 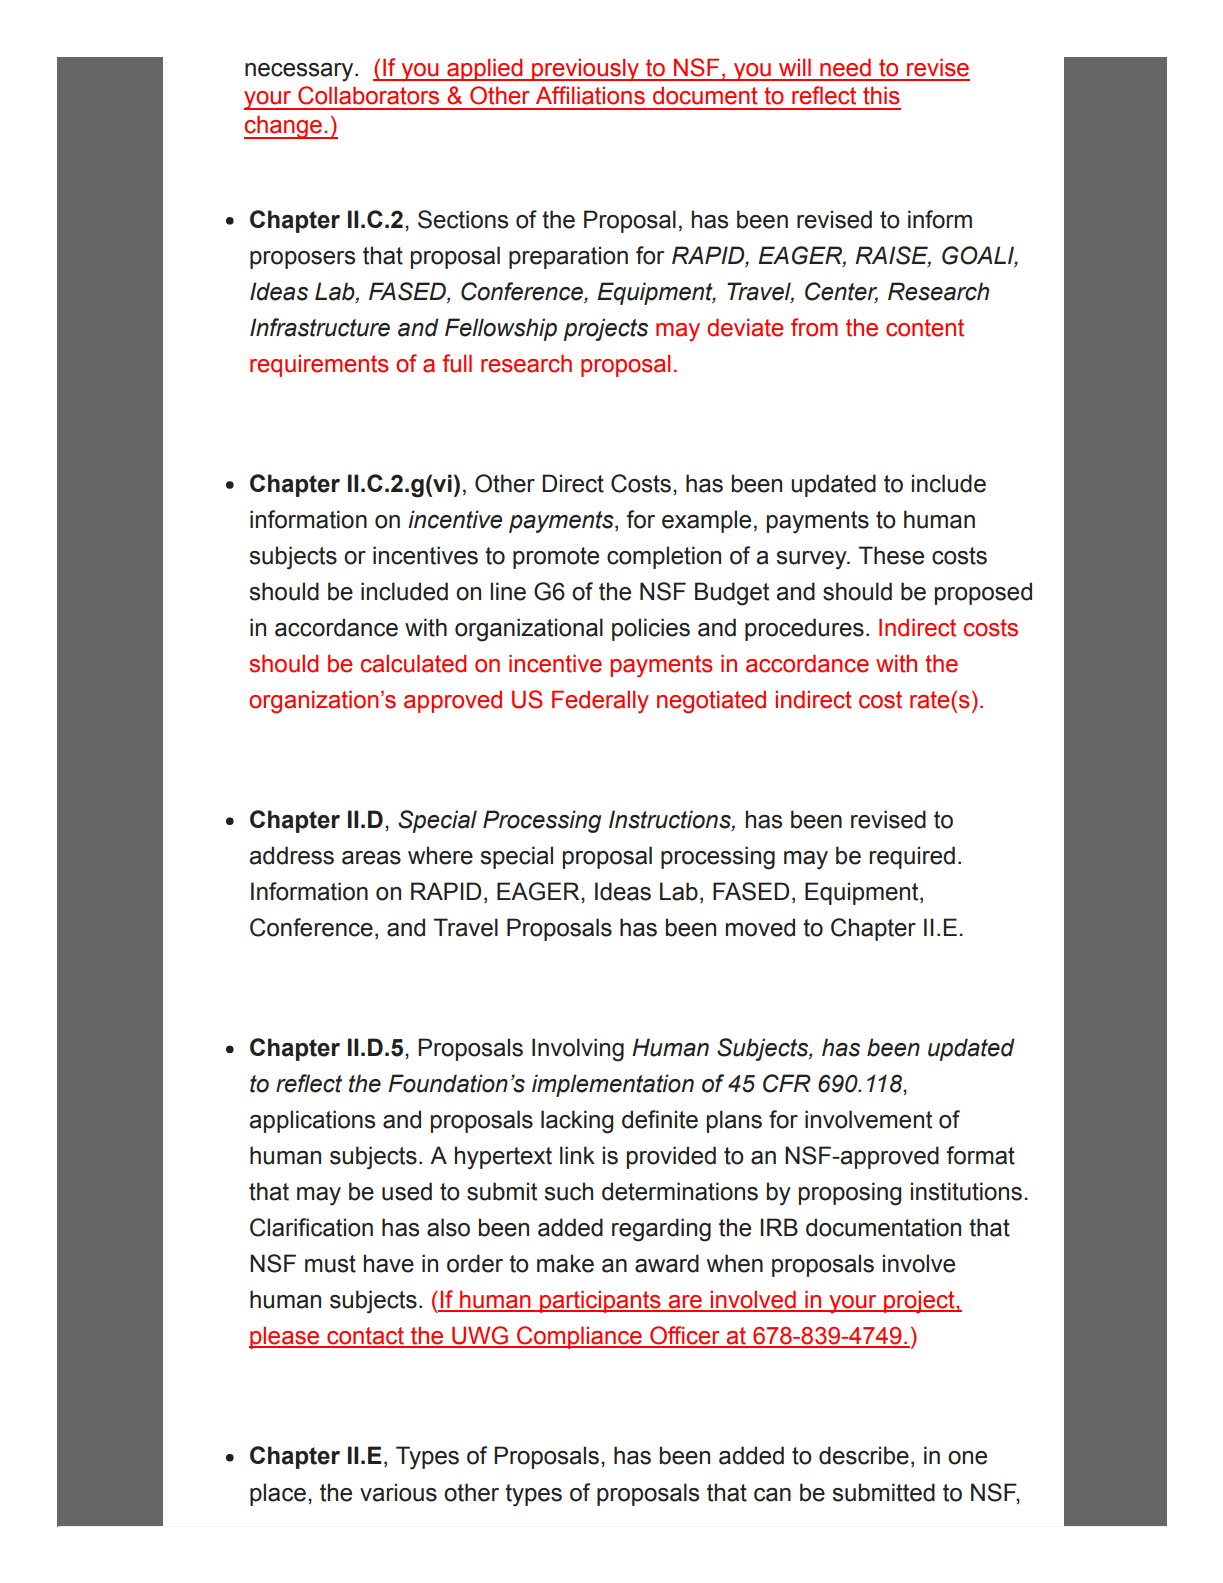 I want to click on areas, so click(x=371, y=858).
